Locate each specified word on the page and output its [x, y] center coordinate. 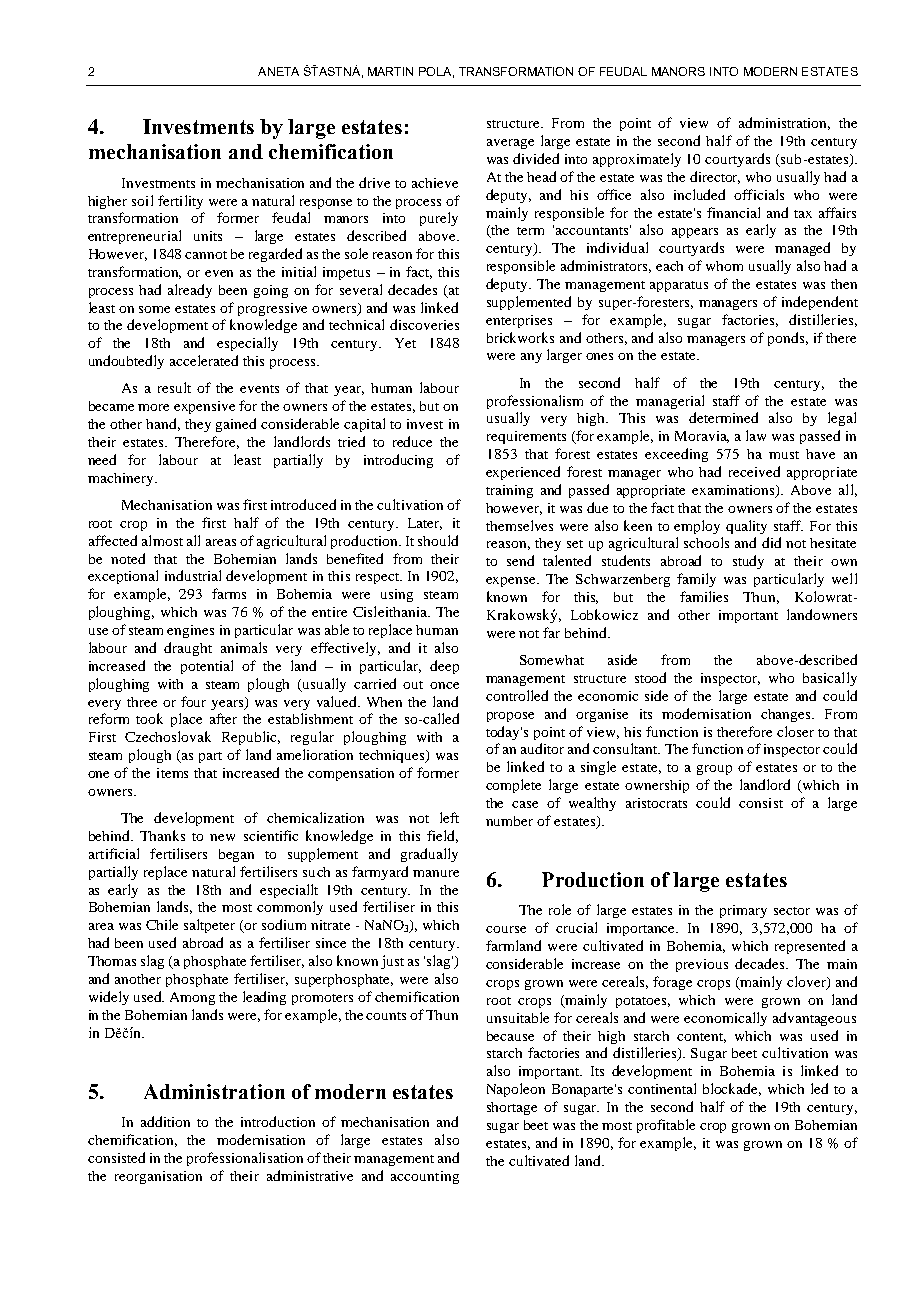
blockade [732, 1089]
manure [436, 873]
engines [190, 631]
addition [165, 1121]
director [715, 177]
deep [444, 667]
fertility [180, 202]
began [236, 855]
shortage [512, 1108]
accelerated [204, 360]
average [510, 144]
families [704, 596]
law [756, 435]
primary [743, 911]
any [531, 358]
